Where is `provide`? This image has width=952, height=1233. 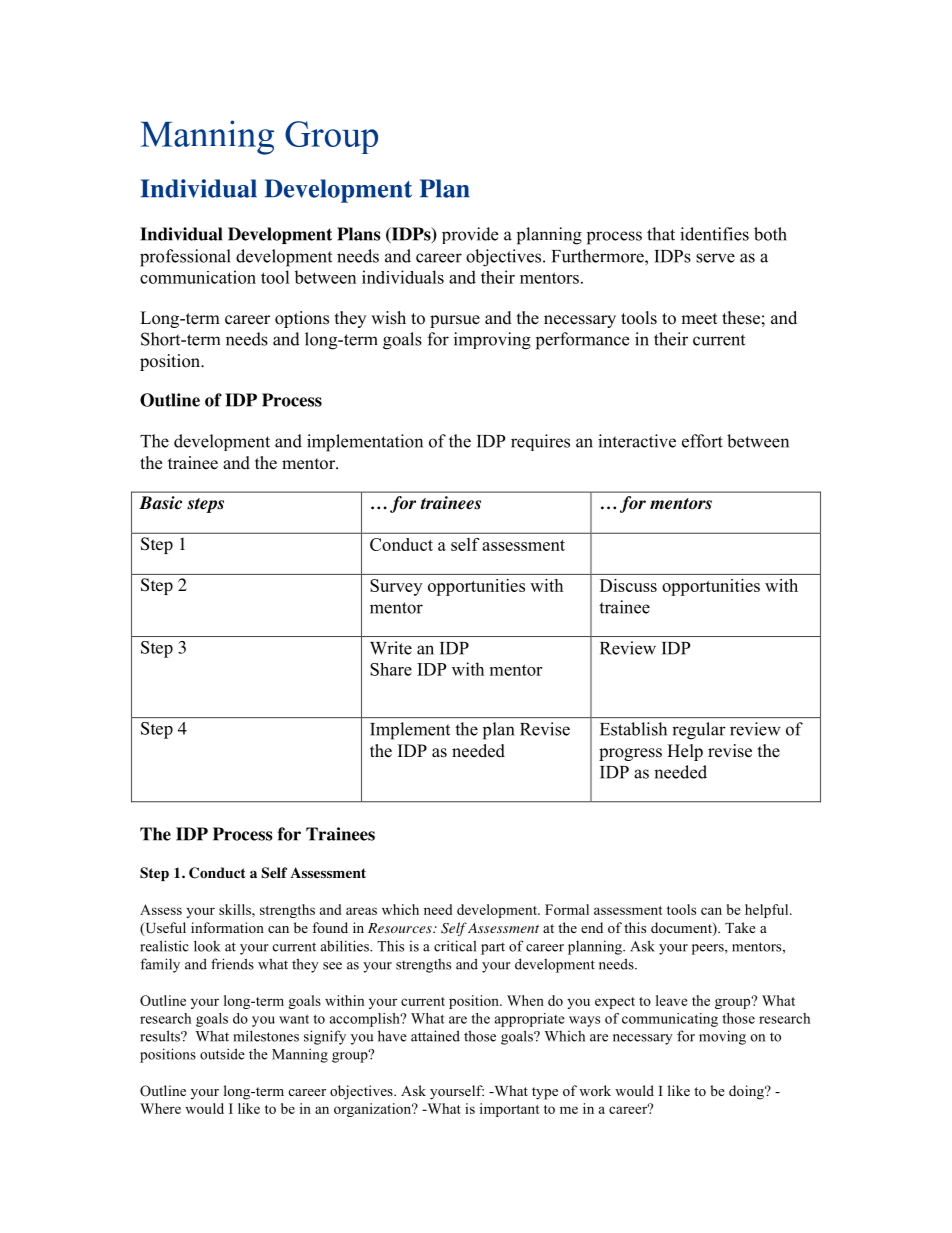
provide is located at coordinates (470, 235).
